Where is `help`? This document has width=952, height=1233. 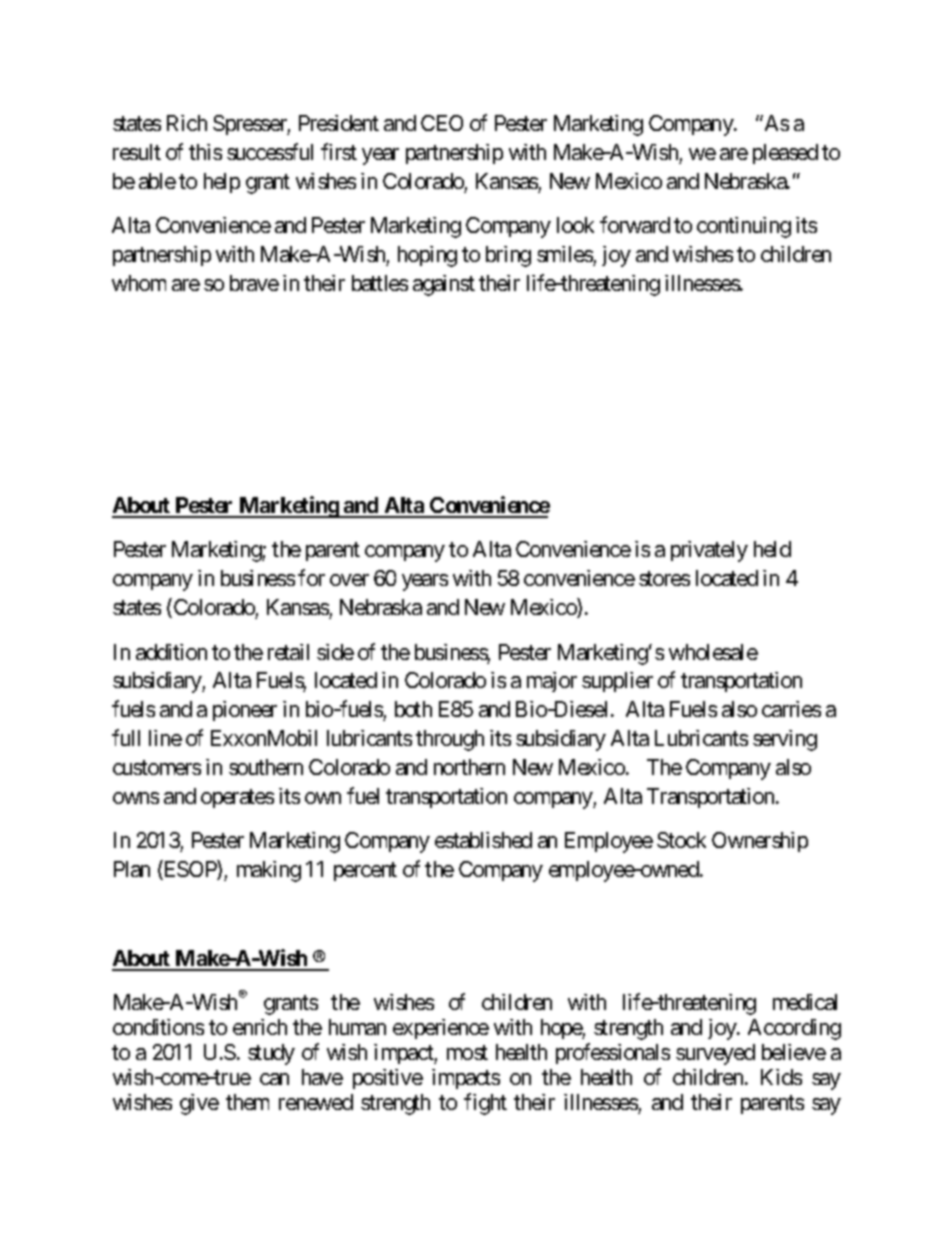 help is located at coordinates (222, 183).
